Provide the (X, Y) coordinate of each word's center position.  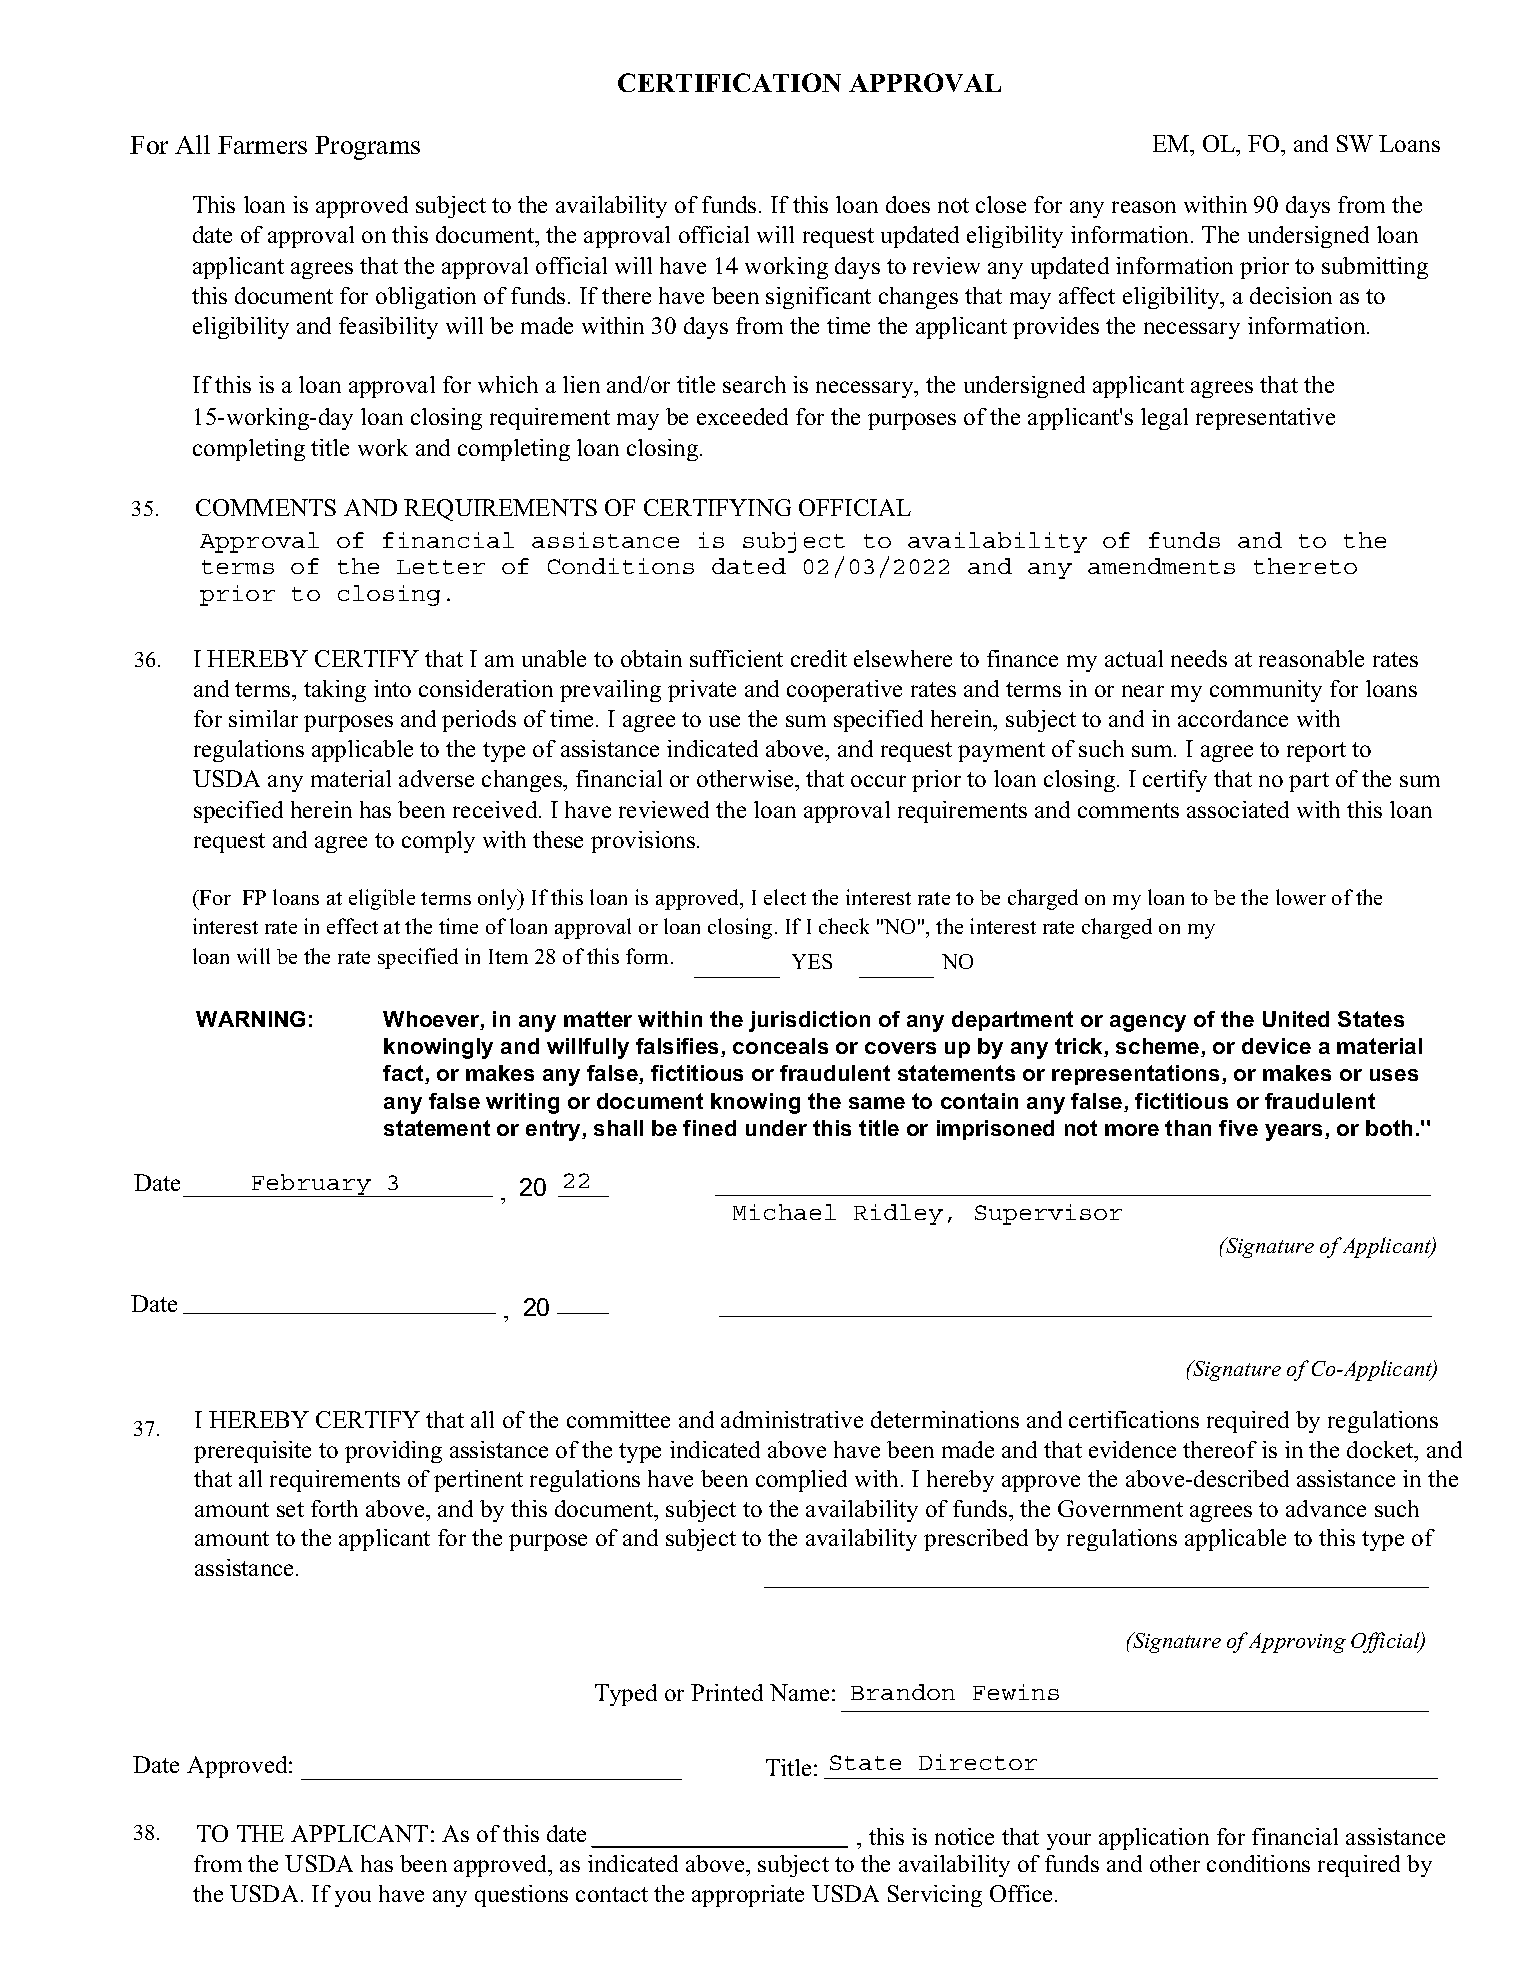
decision (1291, 295)
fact (404, 1074)
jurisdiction (809, 1021)
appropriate (748, 1896)
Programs (367, 148)
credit (819, 658)
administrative (792, 1419)
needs (1199, 658)
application (1154, 1839)
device (1276, 1046)
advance (1326, 1508)
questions (521, 1896)
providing (393, 1452)
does (908, 204)
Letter (441, 567)
